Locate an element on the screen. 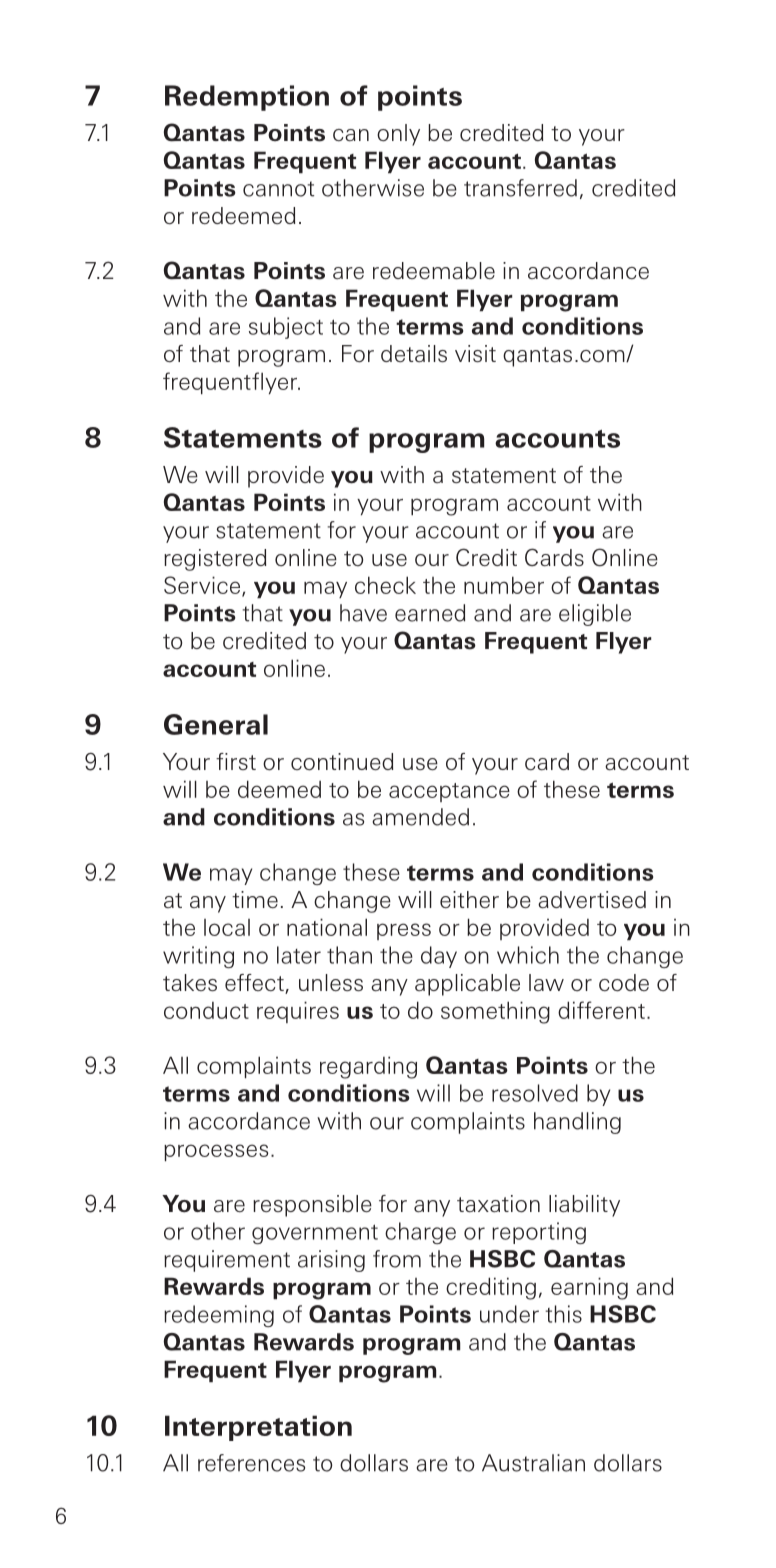 The image size is (776, 1568). amended is located at coordinates (420, 817).
